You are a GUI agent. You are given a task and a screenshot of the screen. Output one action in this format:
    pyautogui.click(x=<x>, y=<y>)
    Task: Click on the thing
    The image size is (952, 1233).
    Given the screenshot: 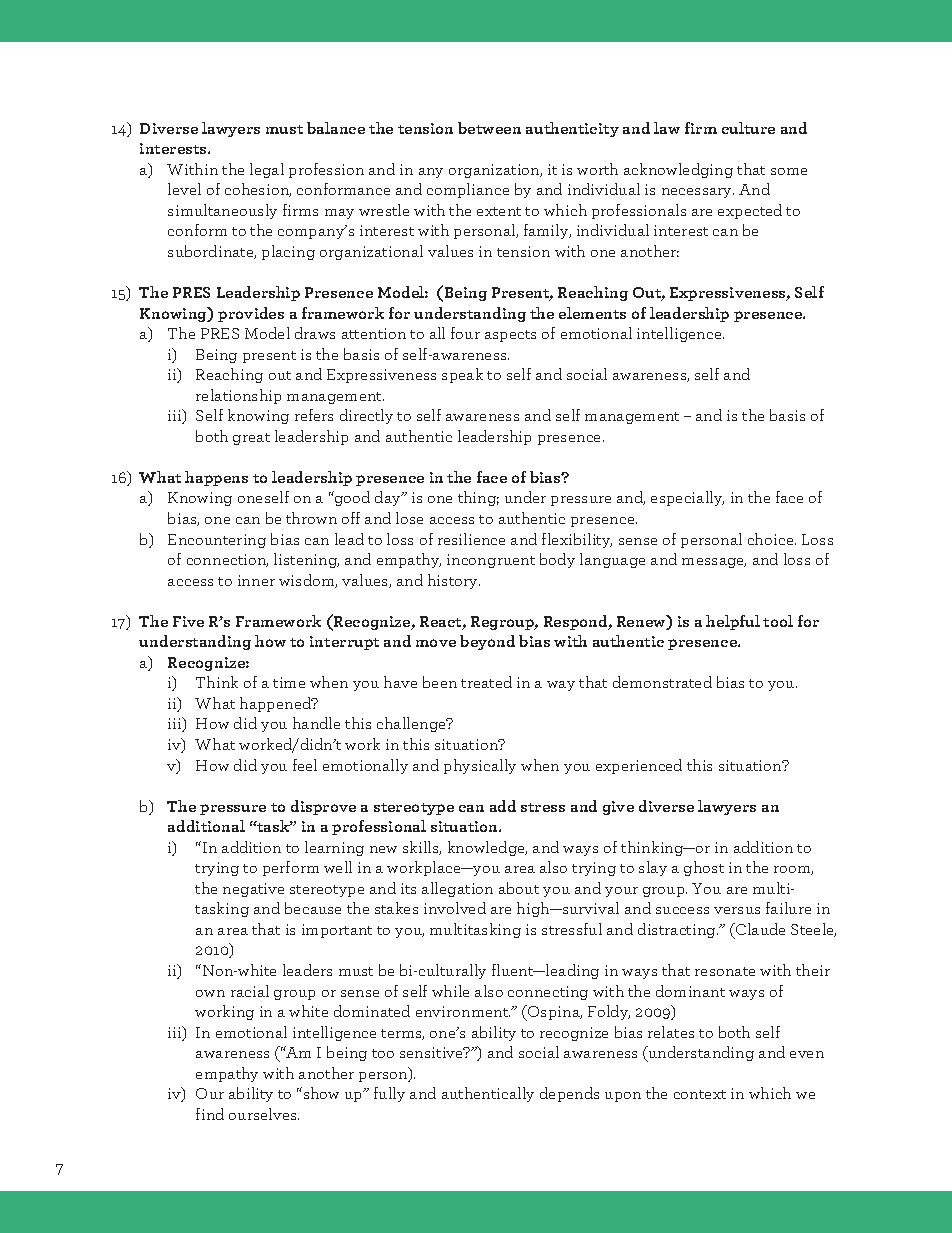 What is the action you would take?
    pyautogui.click(x=478, y=498)
